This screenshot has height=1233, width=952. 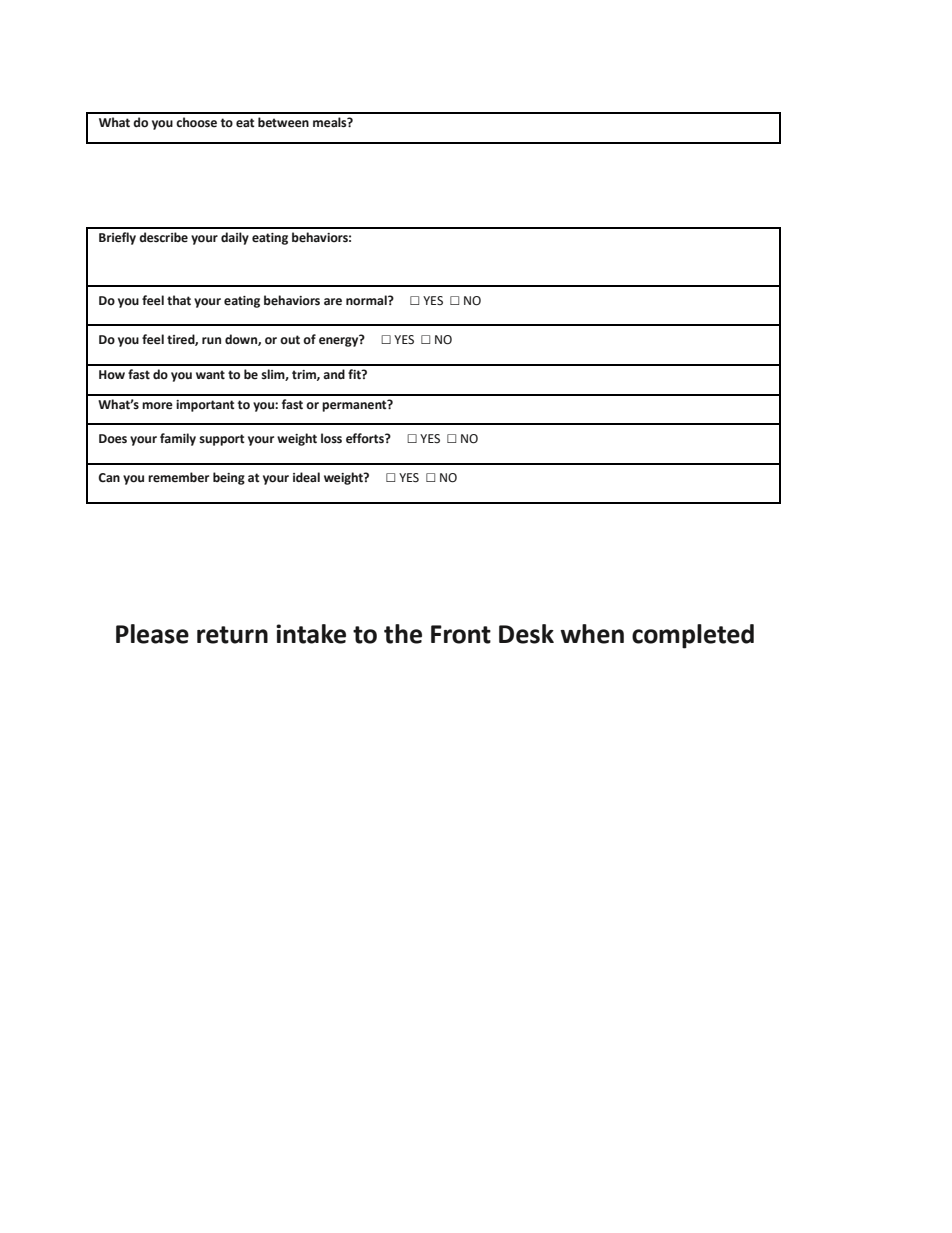 What do you see at coordinates (306, 477) in the screenshot?
I see `ideal` at bounding box center [306, 477].
